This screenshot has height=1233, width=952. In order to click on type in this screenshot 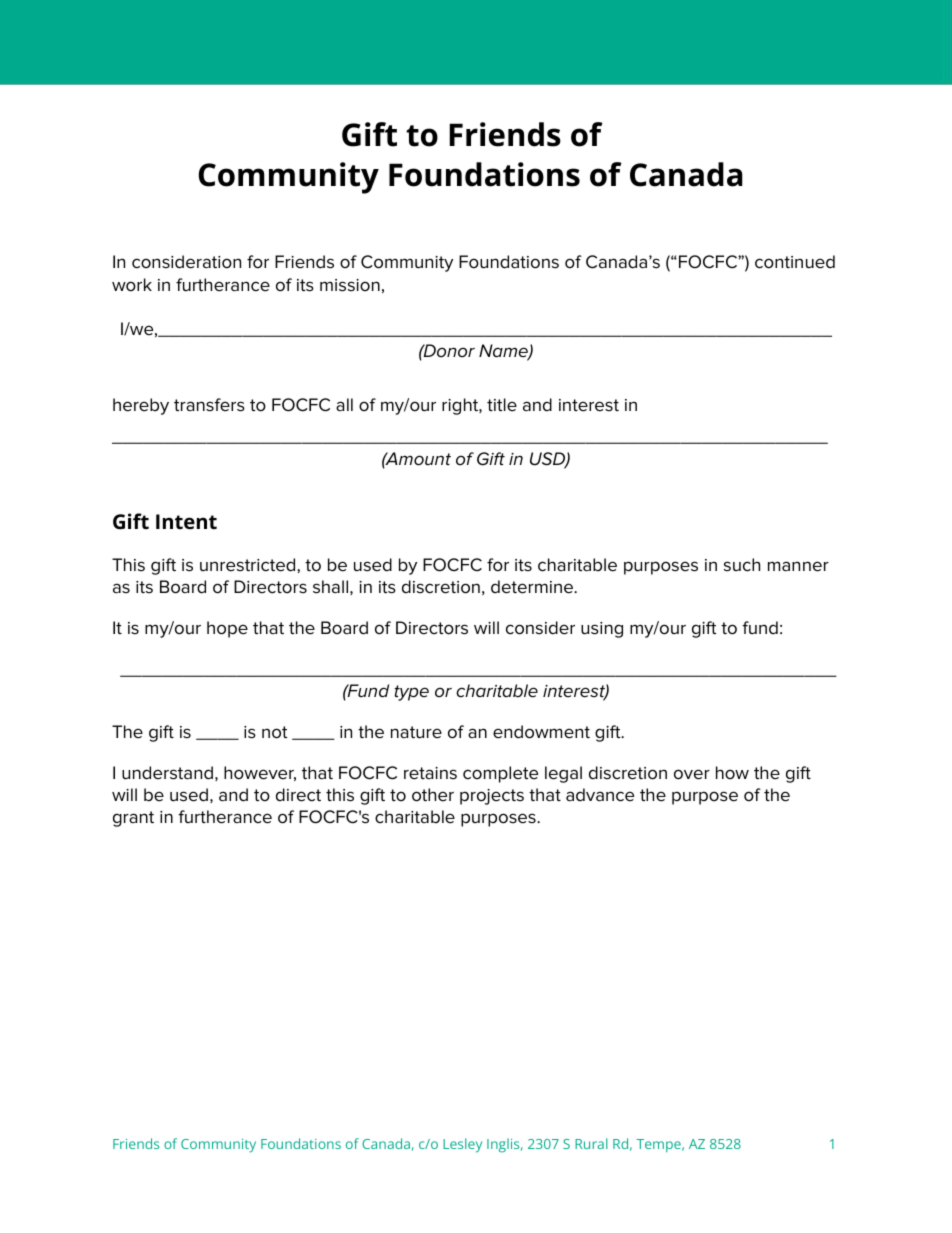, I will do `click(412, 693)`.
